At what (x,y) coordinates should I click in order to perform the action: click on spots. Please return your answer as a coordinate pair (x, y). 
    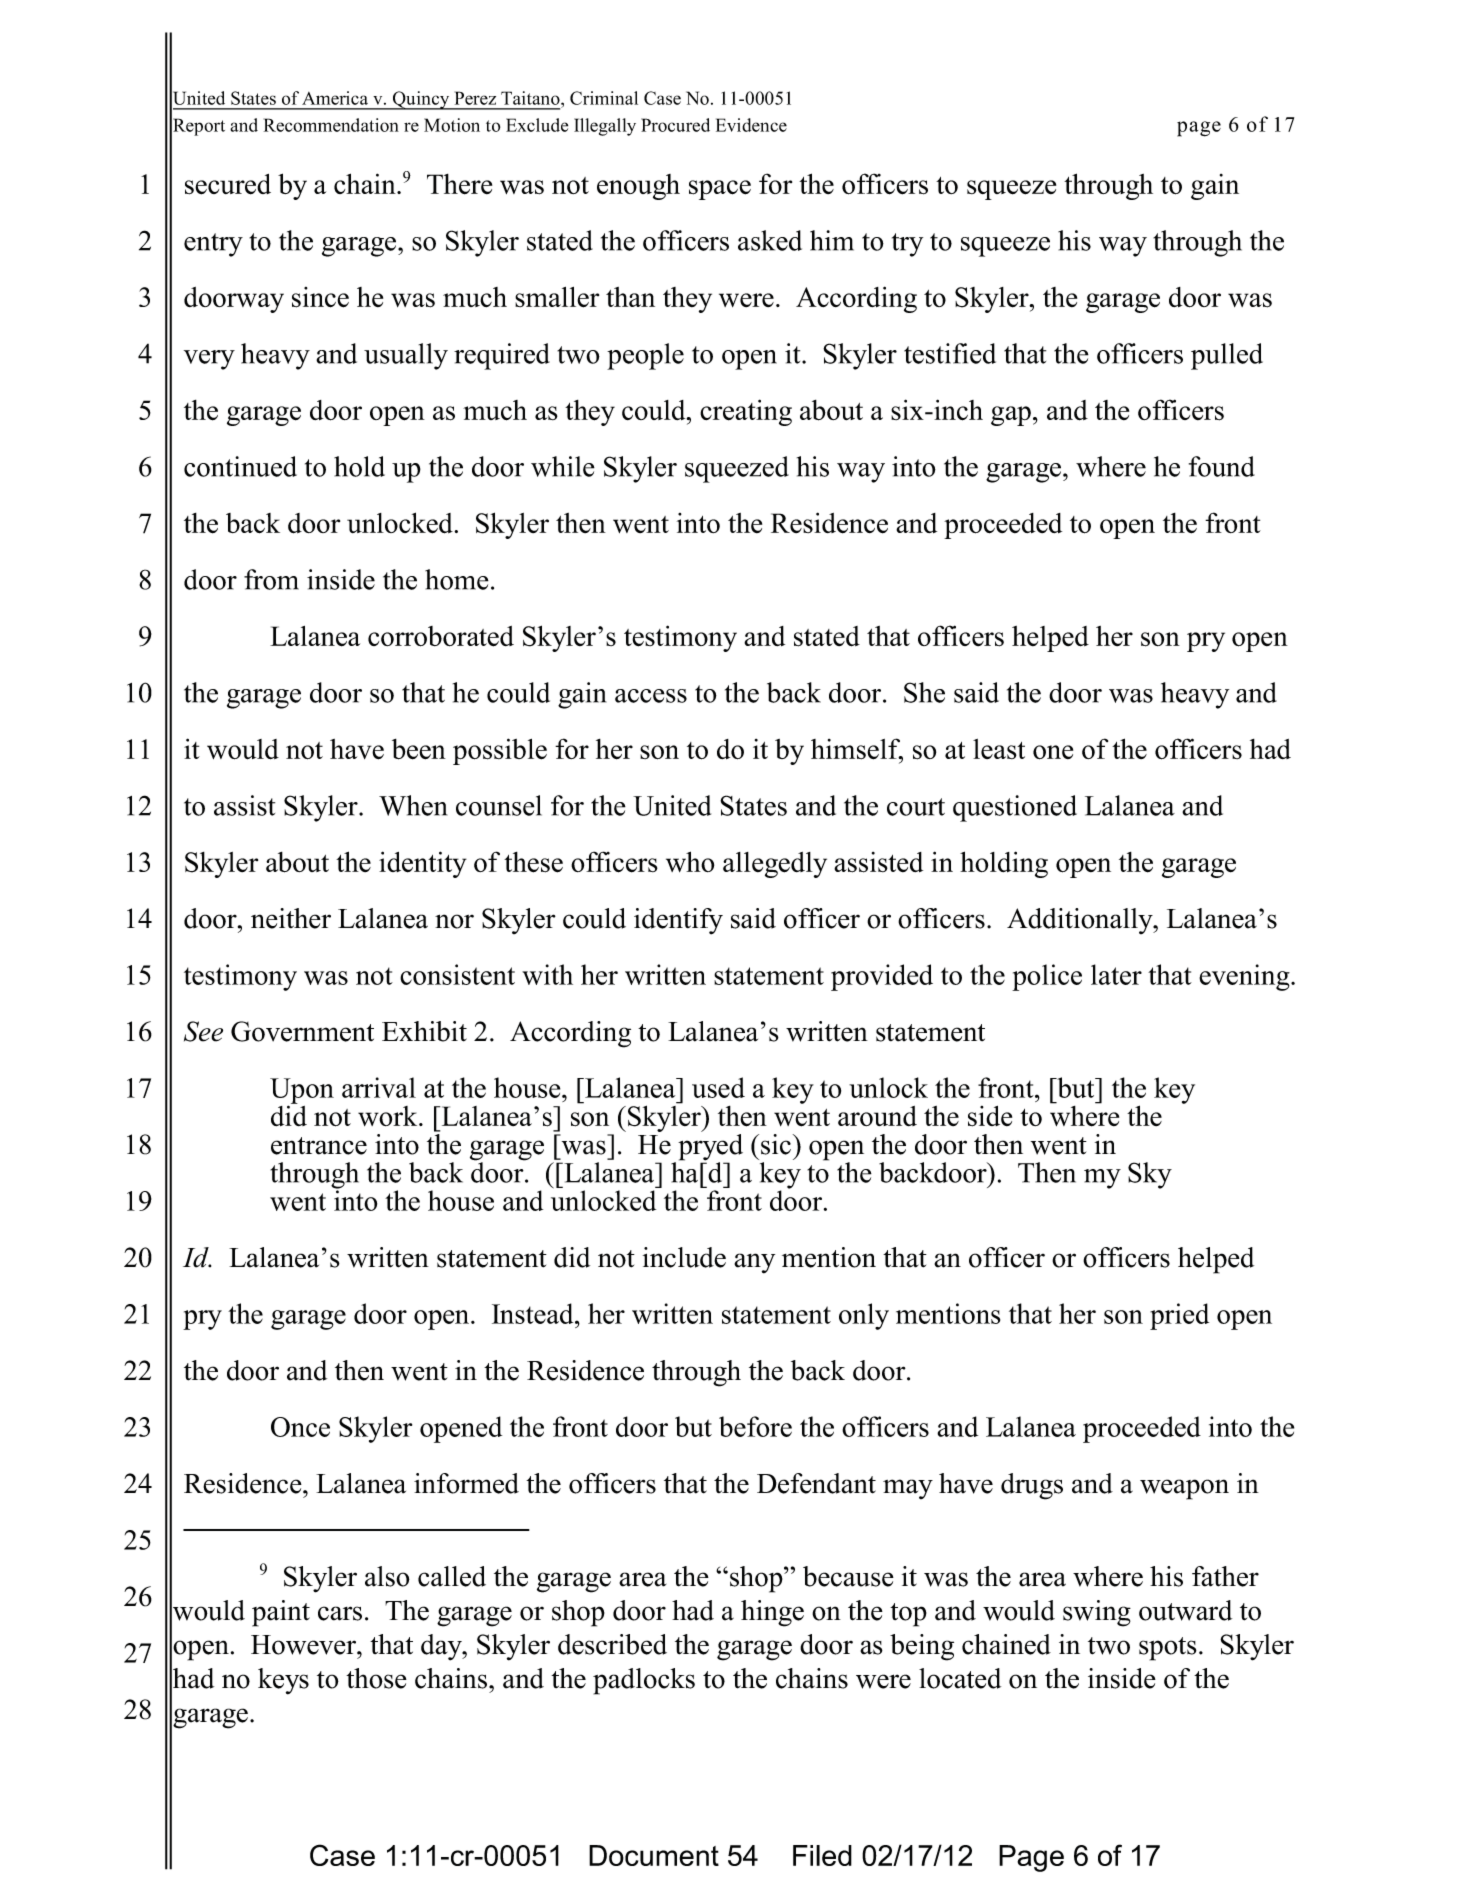
    Looking at the image, I should click on (1168, 1649).
